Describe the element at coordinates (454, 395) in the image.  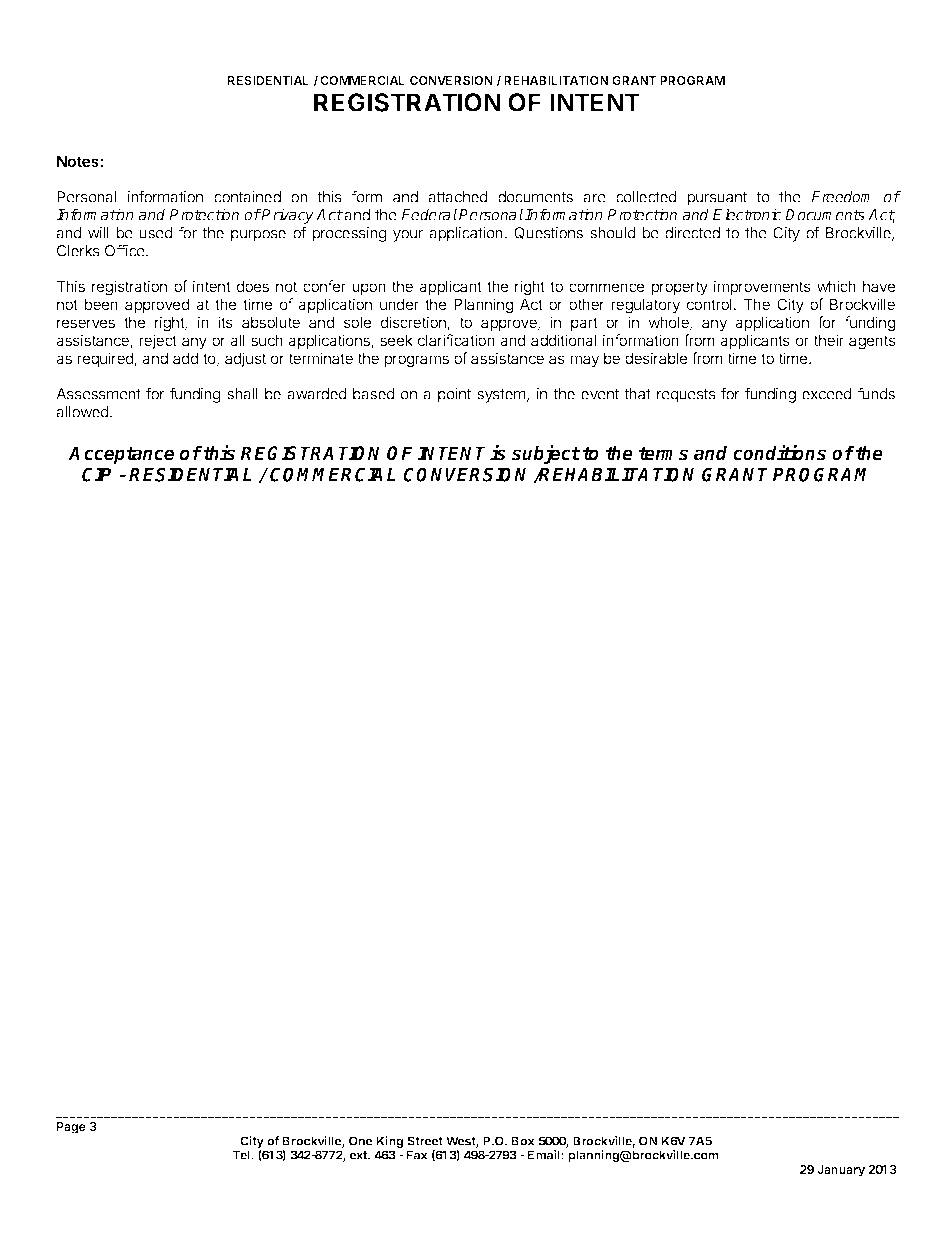
I see `point` at that location.
